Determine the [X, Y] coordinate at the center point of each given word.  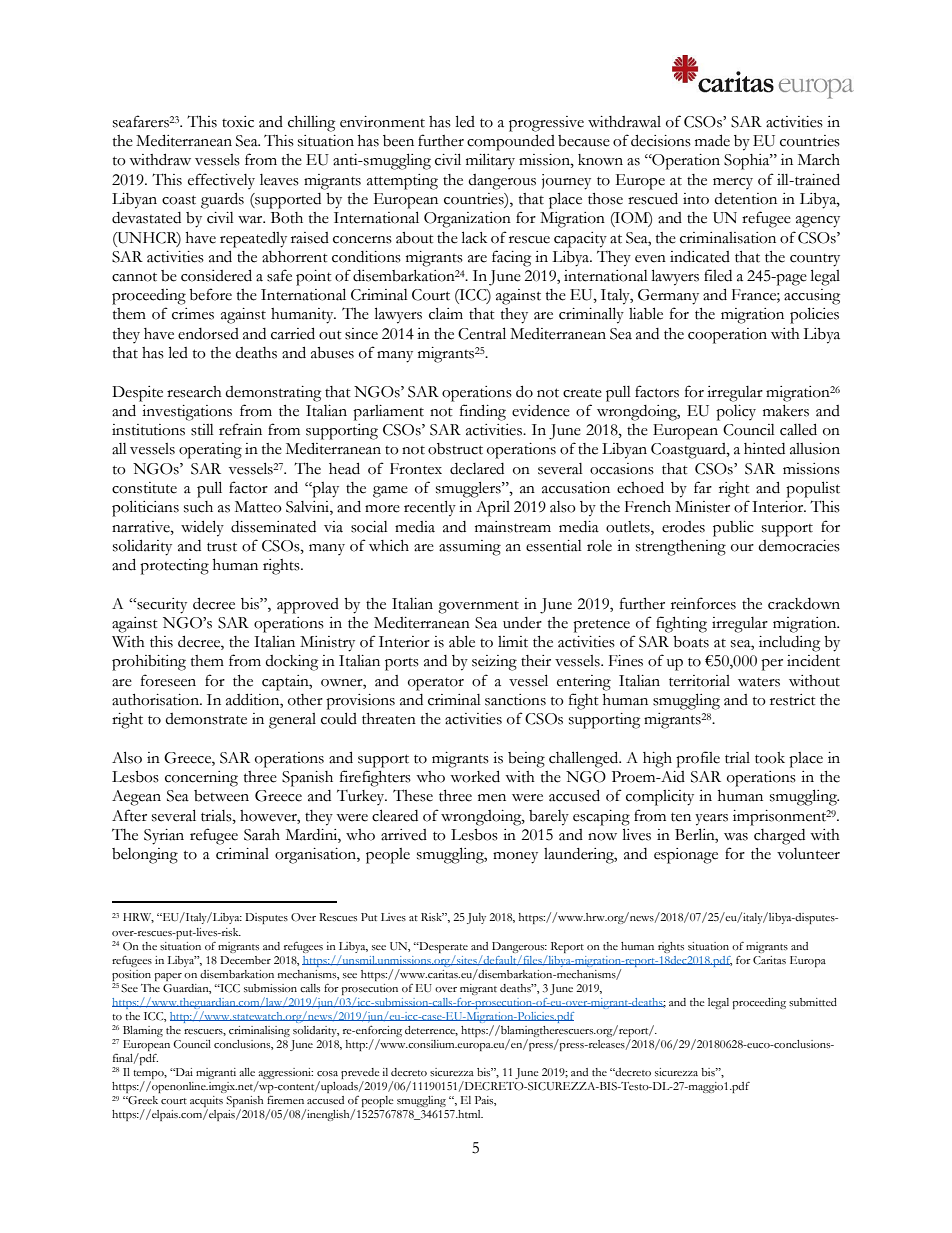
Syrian [164, 837]
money [515, 858]
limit [513, 642]
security [161, 606]
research [194, 392]
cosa [327, 1074]
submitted [813, 1002]
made [712, 140]
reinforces [703, 603]
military [490, 161]
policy [736, 413]
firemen [285, 1100]
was [736, 837]
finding [483, 412]
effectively [221, 181]
